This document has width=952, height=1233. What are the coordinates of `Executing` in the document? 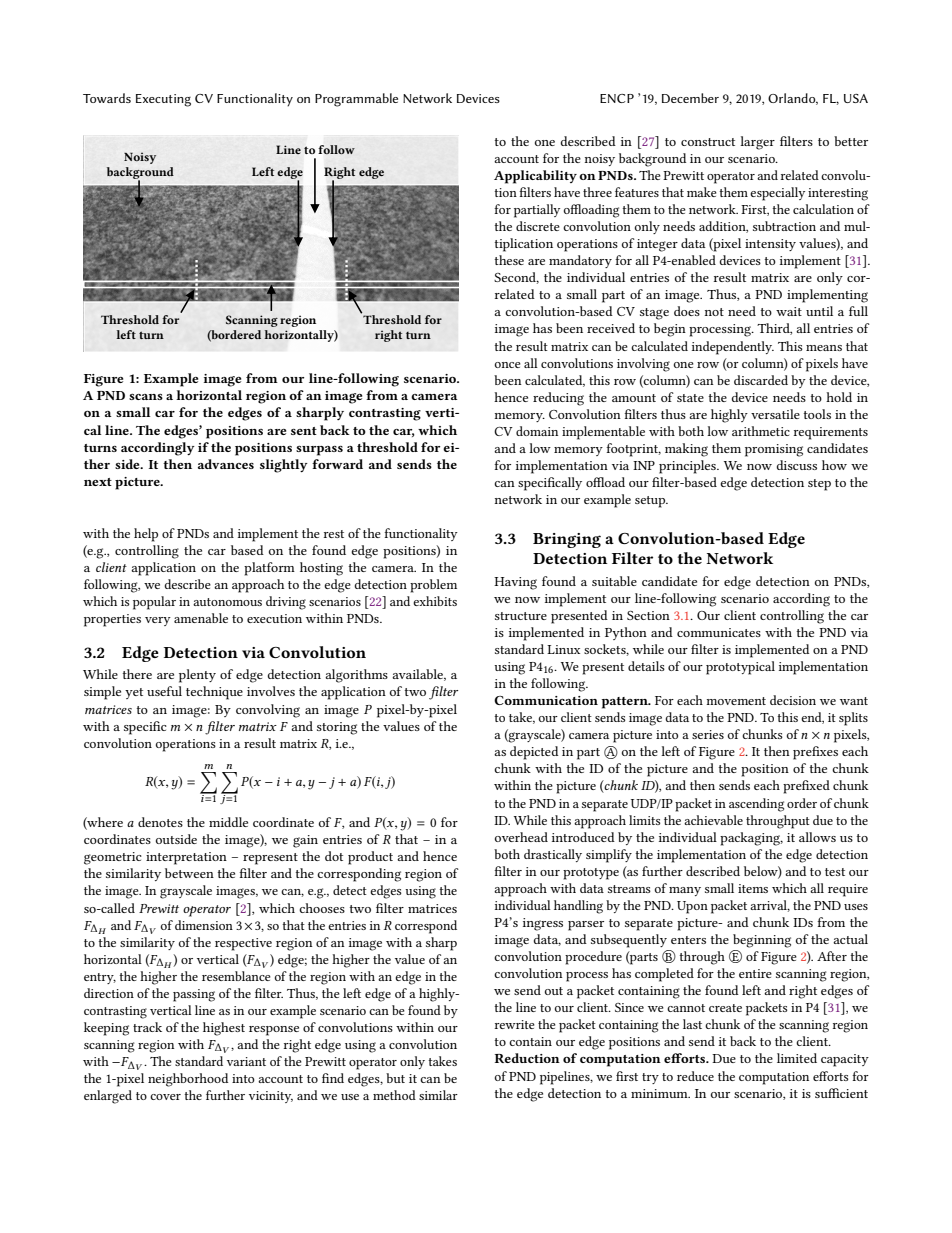 It's located at (163, 100).
